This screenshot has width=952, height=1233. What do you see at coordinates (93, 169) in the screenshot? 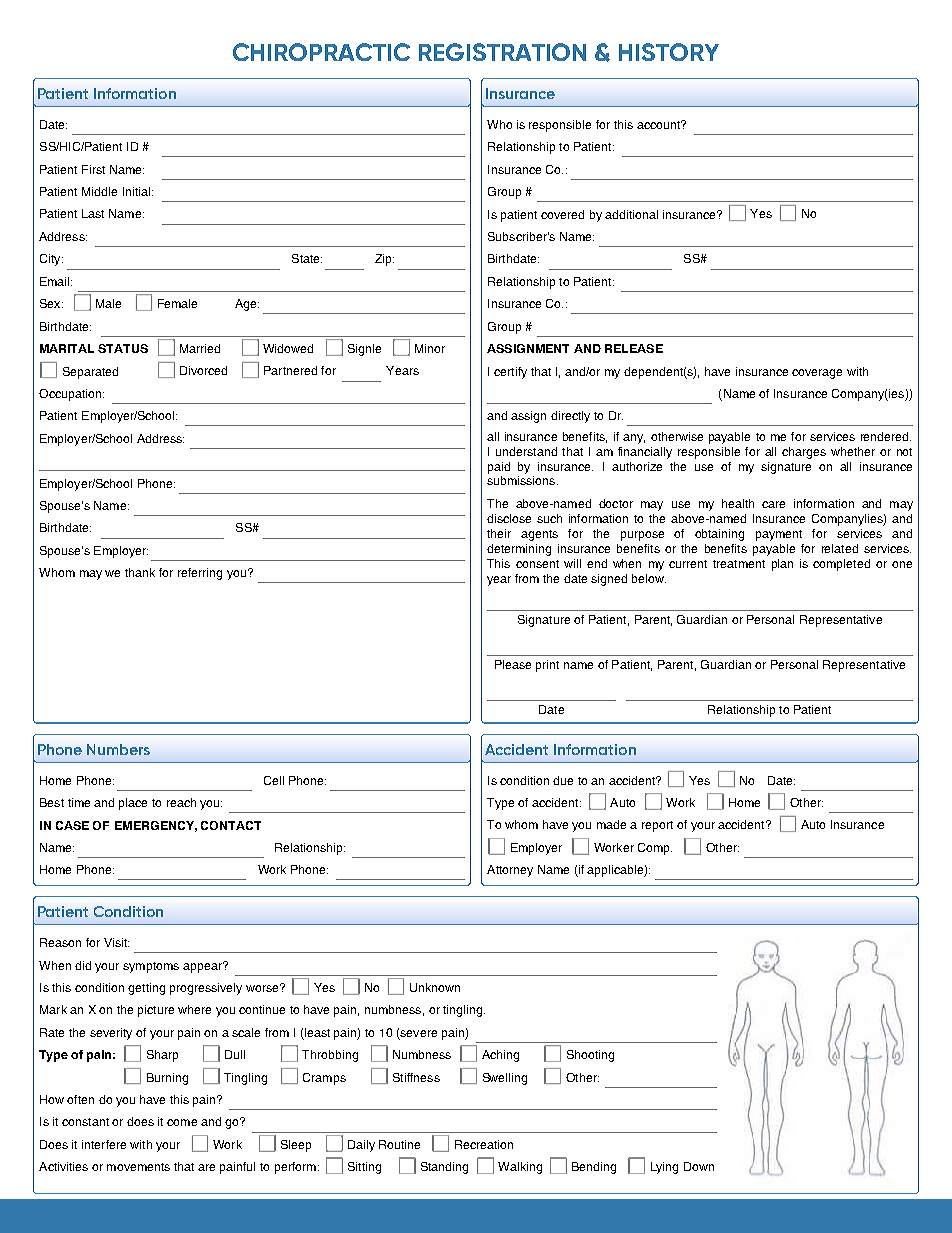
I see `First` at bounding box center [93, 169].
